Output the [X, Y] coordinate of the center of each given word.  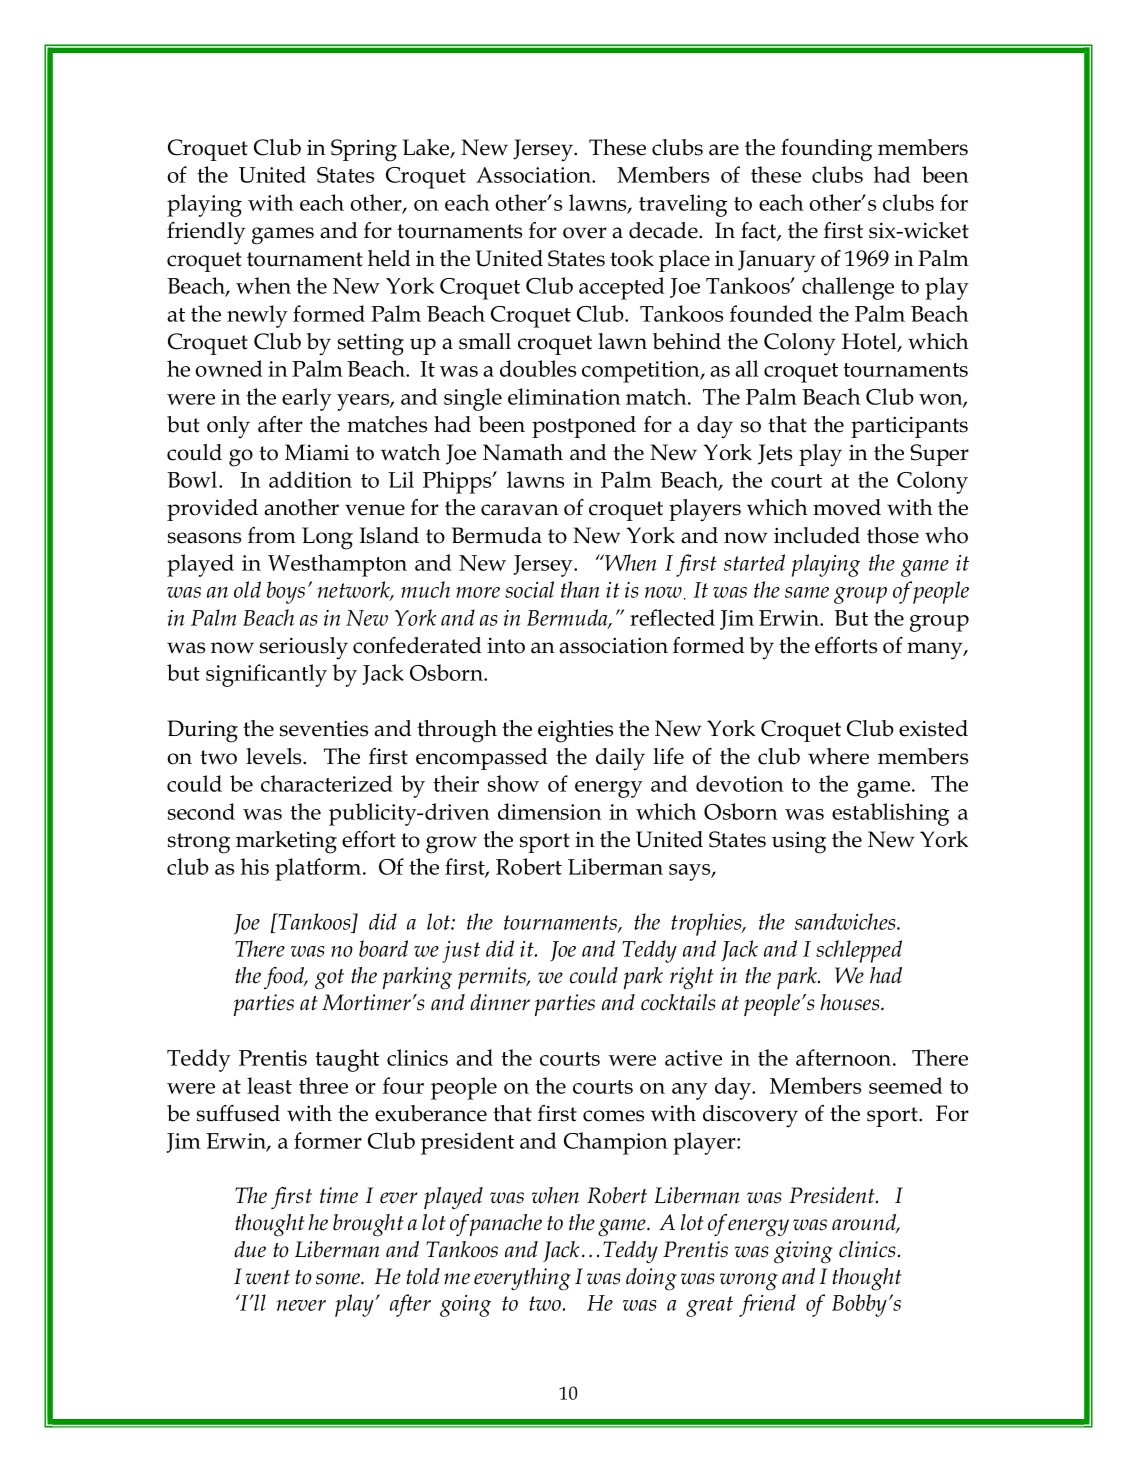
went [268, 1277]
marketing [286, 842]
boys [286, 592]
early [307, 399]
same [807, 592]
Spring [364, 150]
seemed [906, 1085]
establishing [890, 814]
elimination [564, 396]
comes [613, 1116]
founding [826, 150]
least [269, 1085]
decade [664, 230]
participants [909, 427]
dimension [550, 811]
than [580, 589]
